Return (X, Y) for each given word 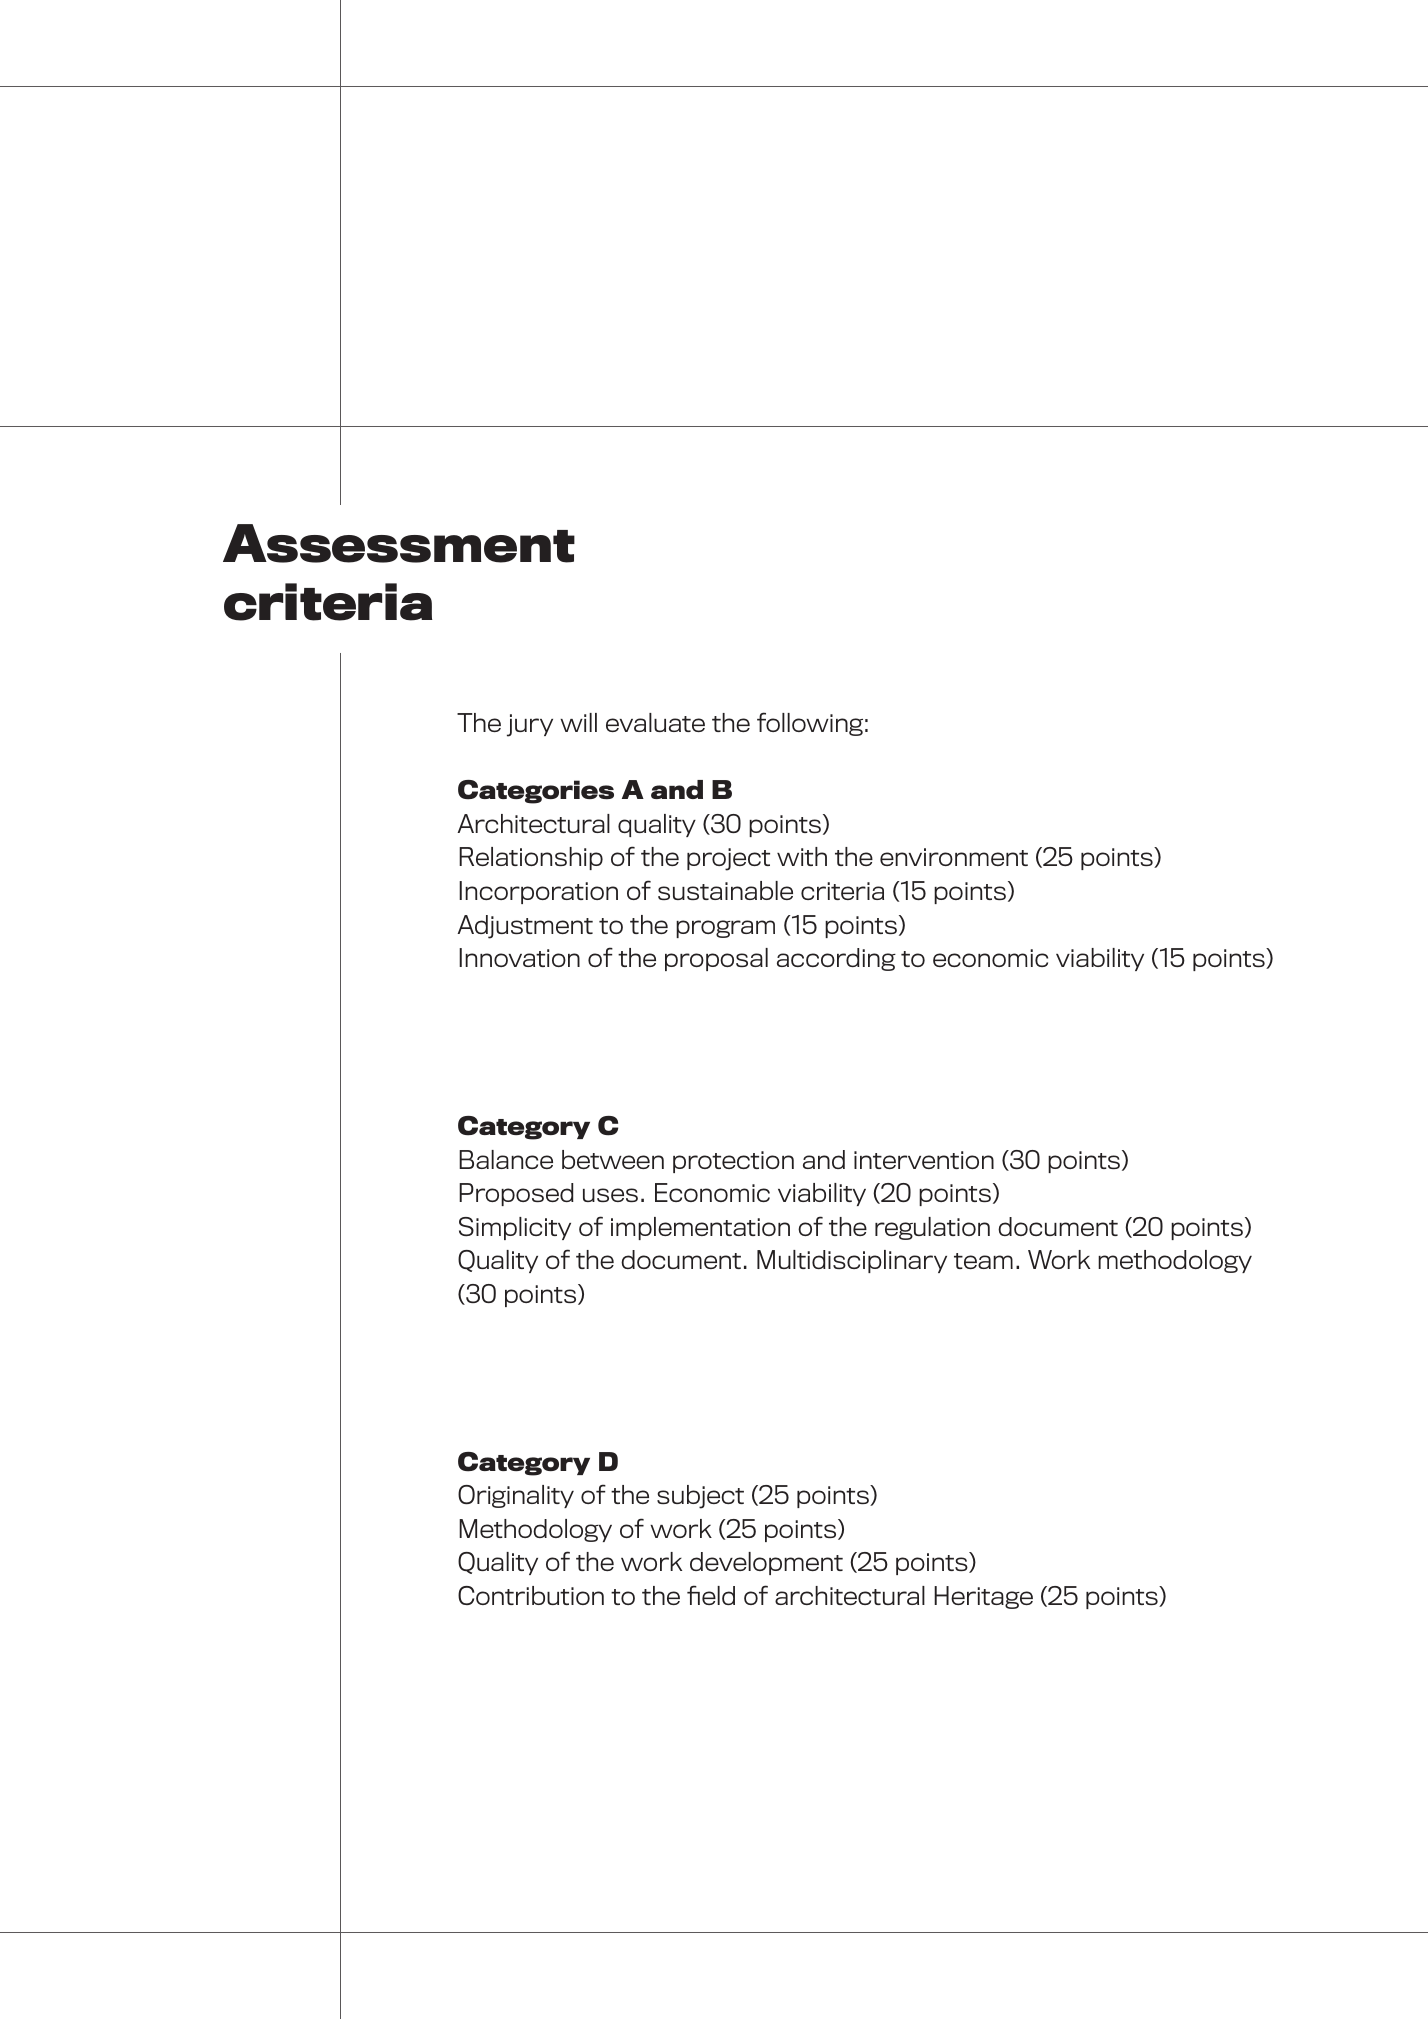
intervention (924, 1160)
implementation (700, 1228)
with (802, 856)
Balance (506, 1159)
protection (733, 1162)
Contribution (531, 1595)
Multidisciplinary (852, 1261)
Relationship (531, 858)
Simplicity (515, 1228)
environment (954, 857)
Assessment (399, 543)
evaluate (655, 722)
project (728, 859)
